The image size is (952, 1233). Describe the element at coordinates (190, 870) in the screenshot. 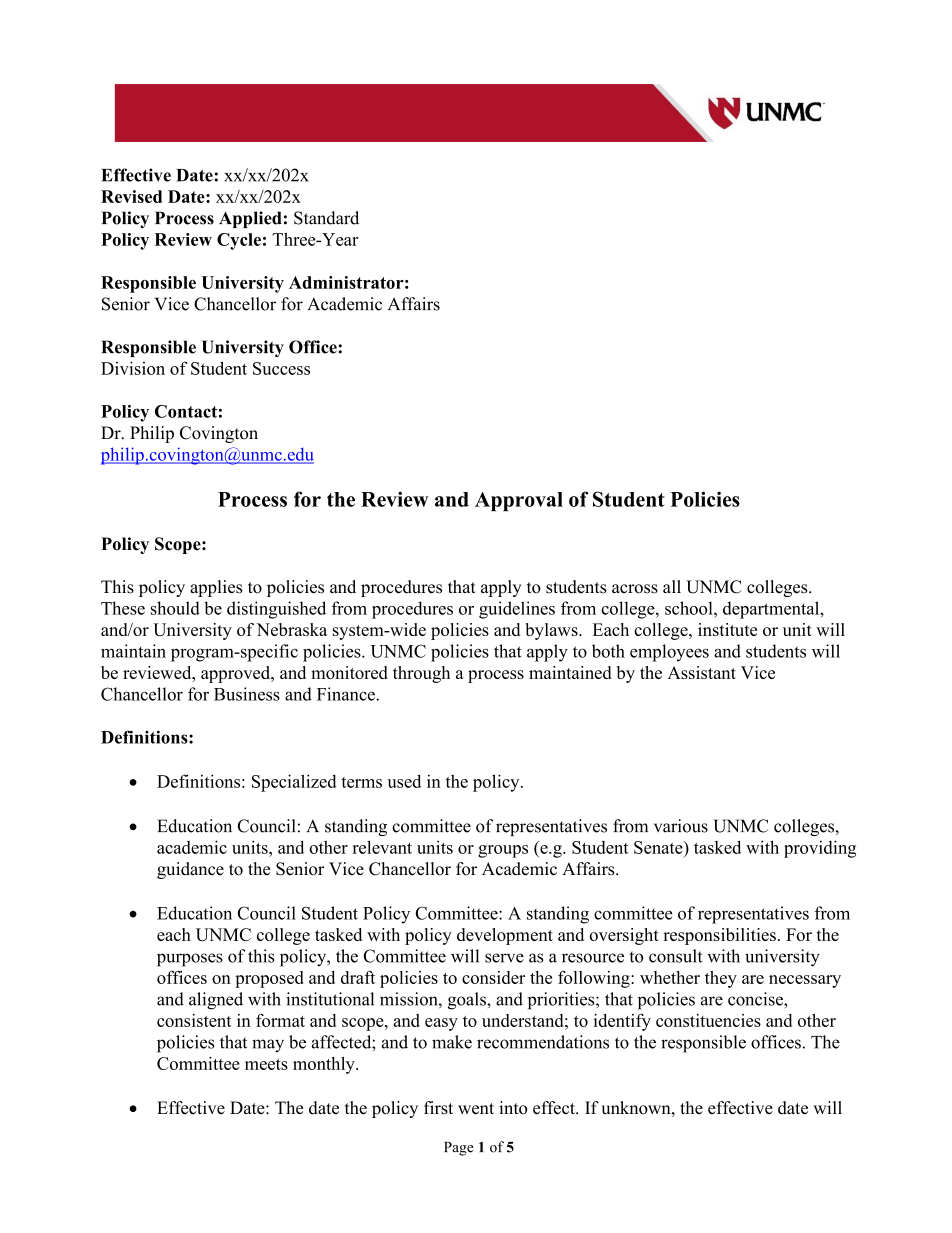

I see `guidance` at that location.
